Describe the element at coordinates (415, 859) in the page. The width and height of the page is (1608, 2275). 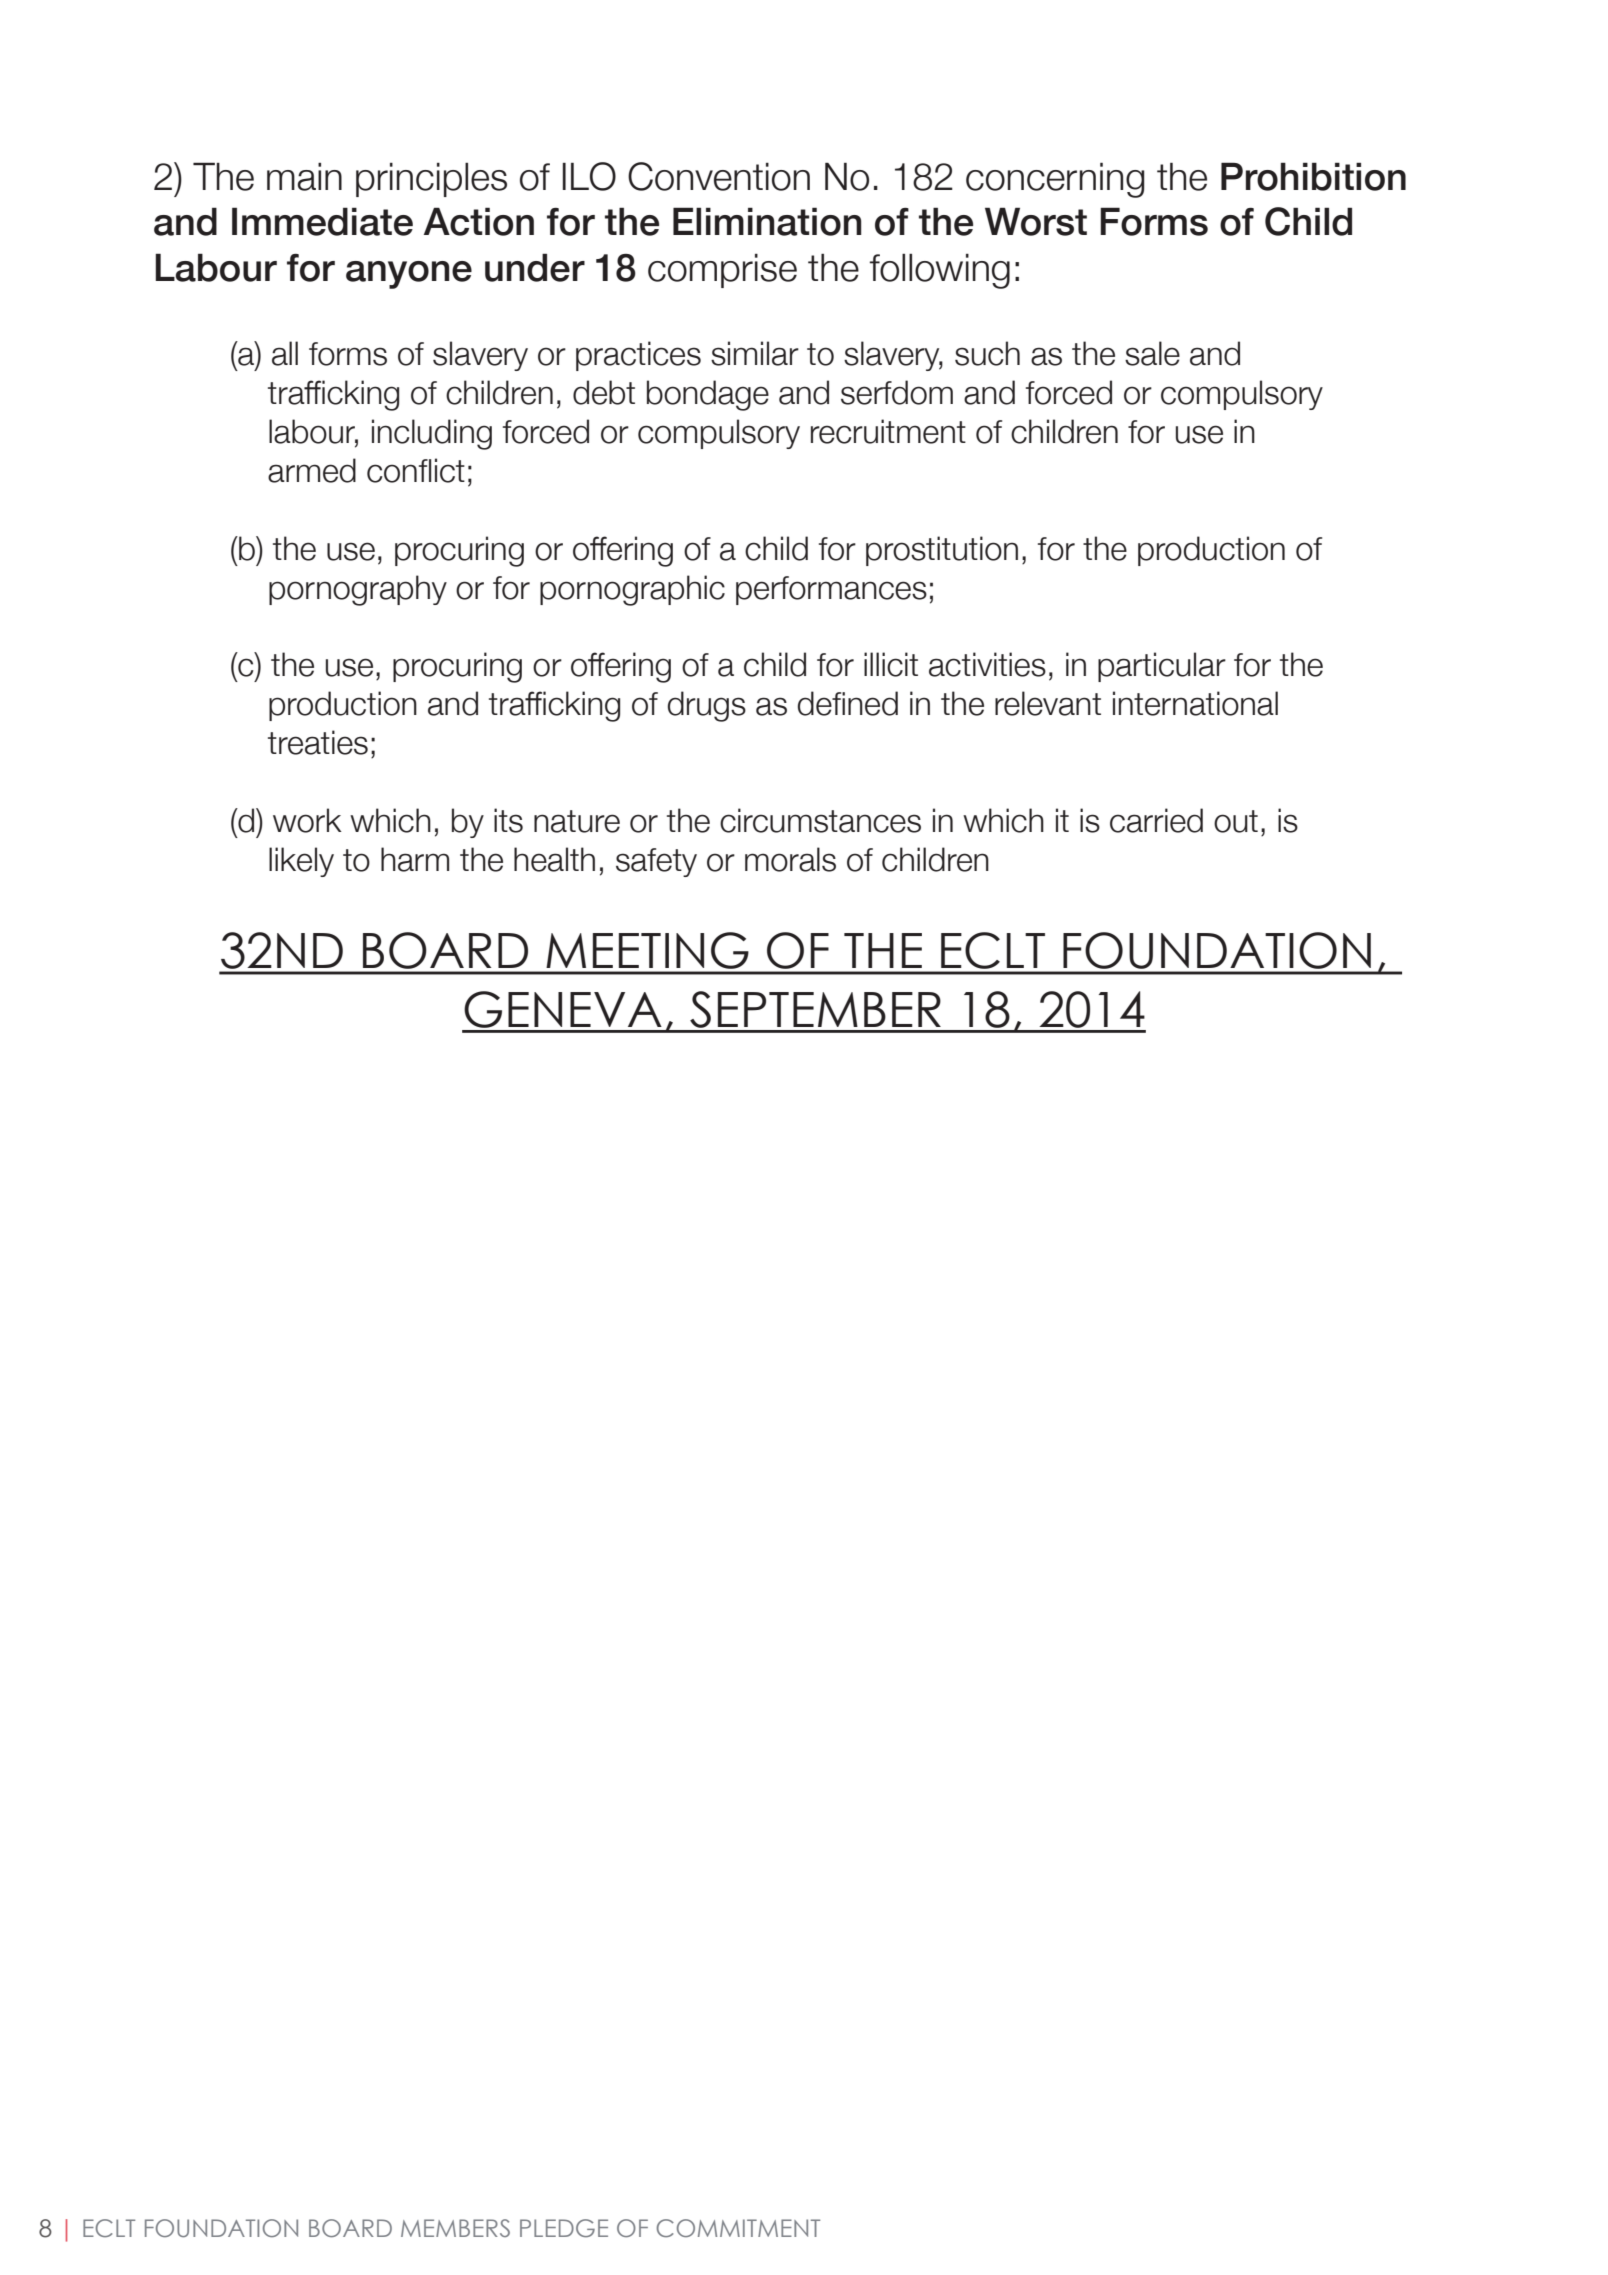
I see `harm` at that location.
